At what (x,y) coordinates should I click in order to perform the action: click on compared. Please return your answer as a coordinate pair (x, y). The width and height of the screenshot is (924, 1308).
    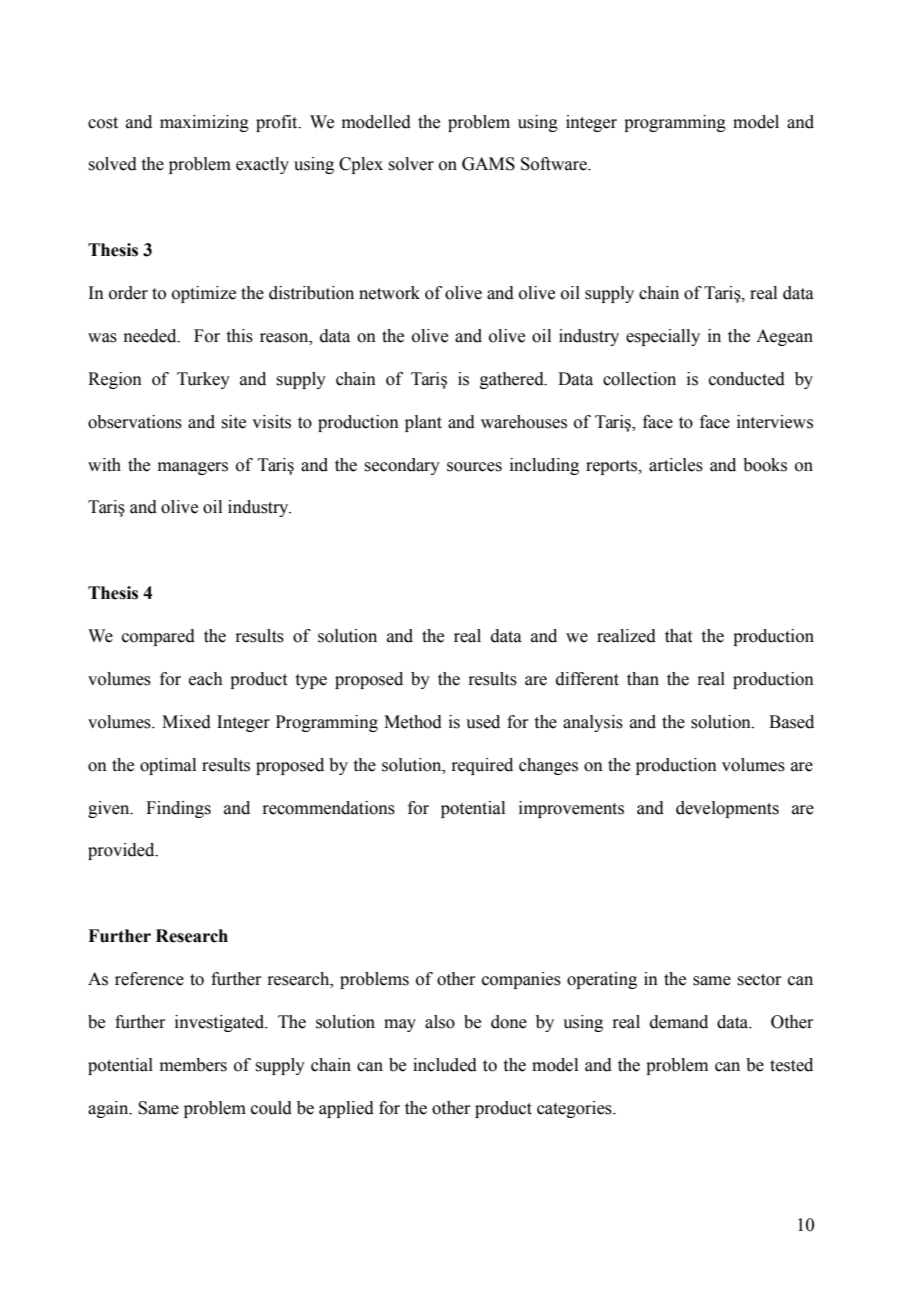
    Looking at the image, I should click on (158, 637).
